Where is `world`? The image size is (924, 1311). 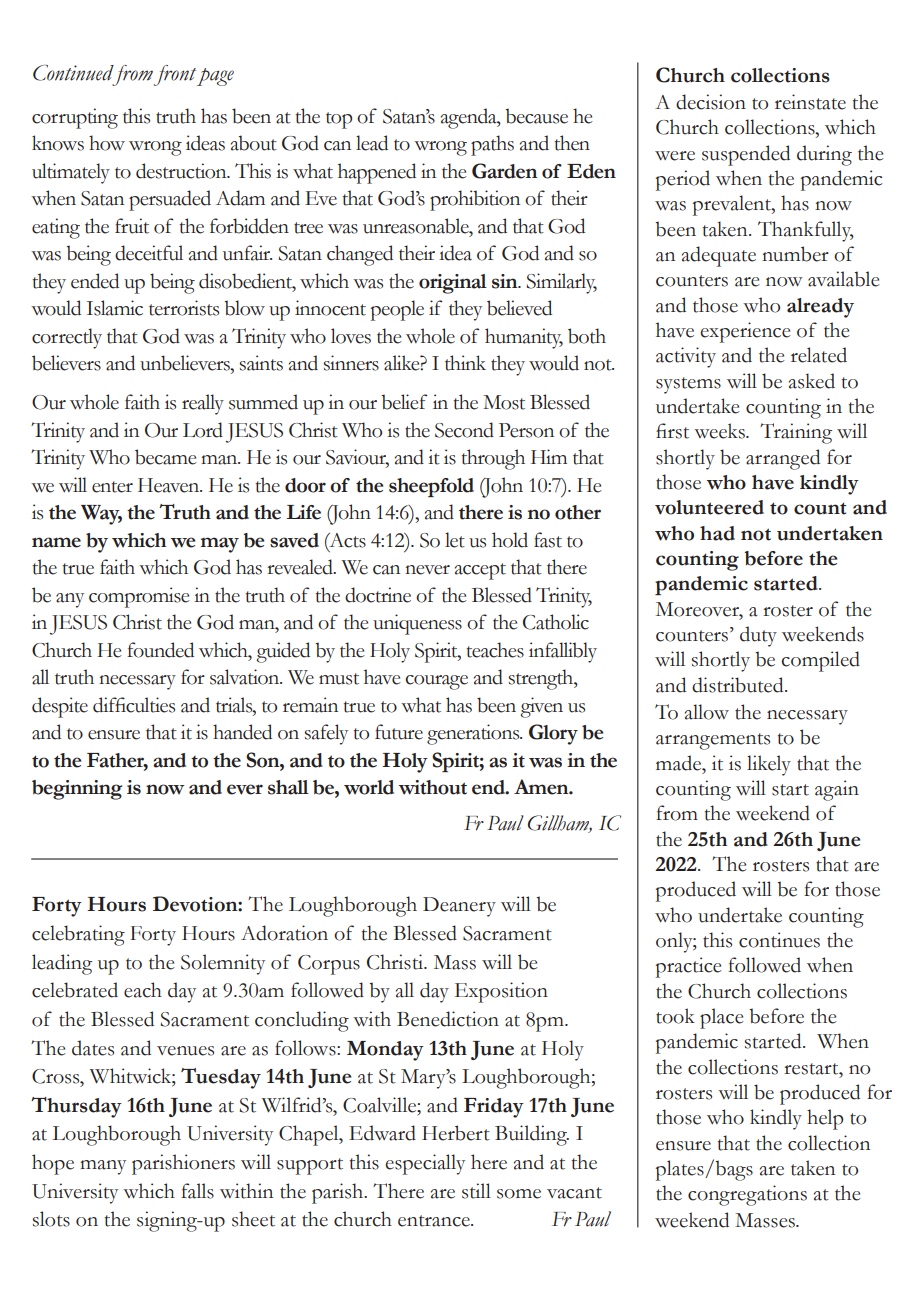
world is located at coordinates (369, 787).
